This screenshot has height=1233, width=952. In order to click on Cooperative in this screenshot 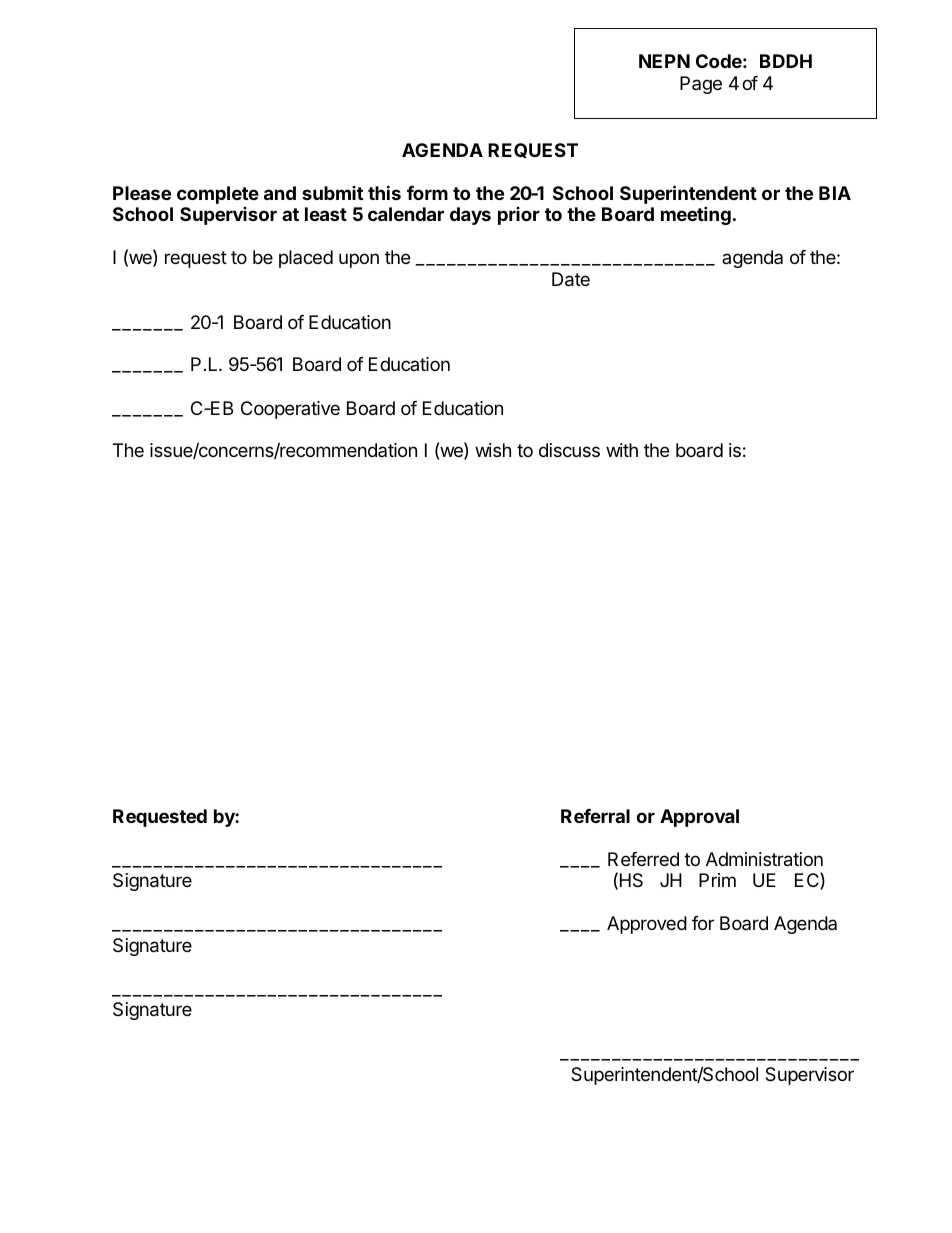, I will do `click(290, 410)`.
